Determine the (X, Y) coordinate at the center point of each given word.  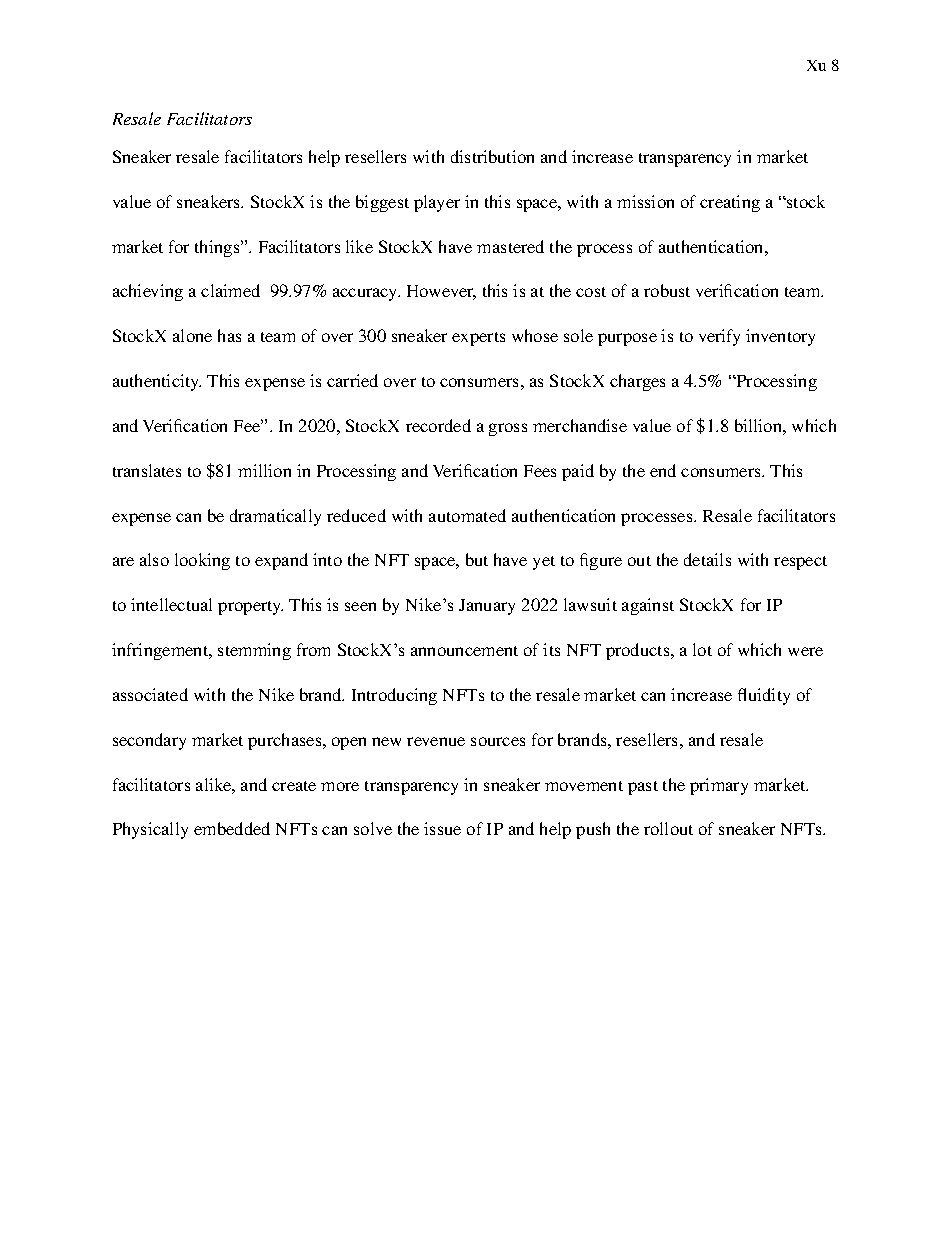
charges (637, 382)
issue (442, 828)
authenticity (157, 382)
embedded (232, 828)
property (250, 608)
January (487, 607)
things (218, 248)
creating (730, 203)
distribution (492, 156)
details (707, 559)
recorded (438, 425)
